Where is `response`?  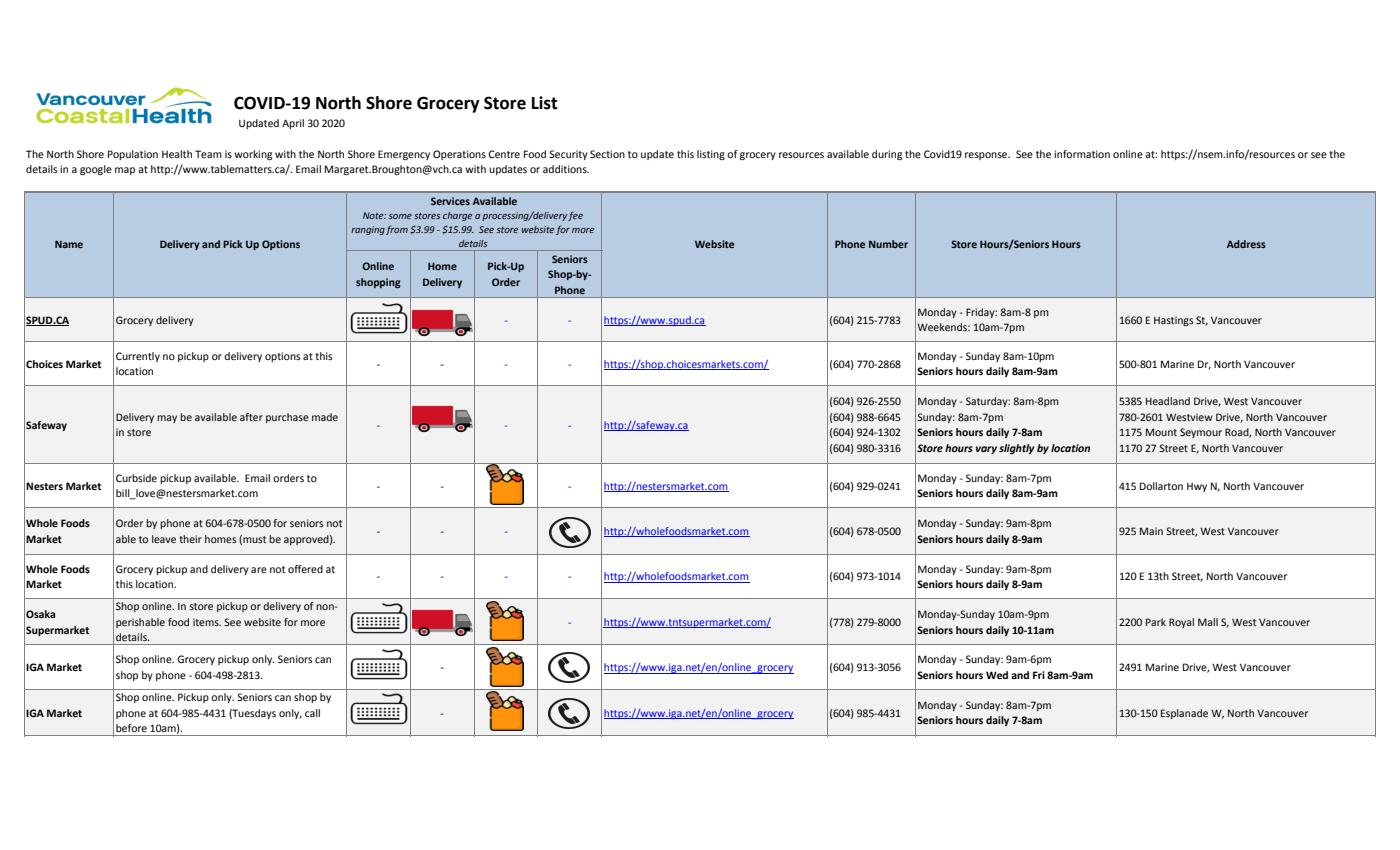
response is located at coordinates (987, 156).
